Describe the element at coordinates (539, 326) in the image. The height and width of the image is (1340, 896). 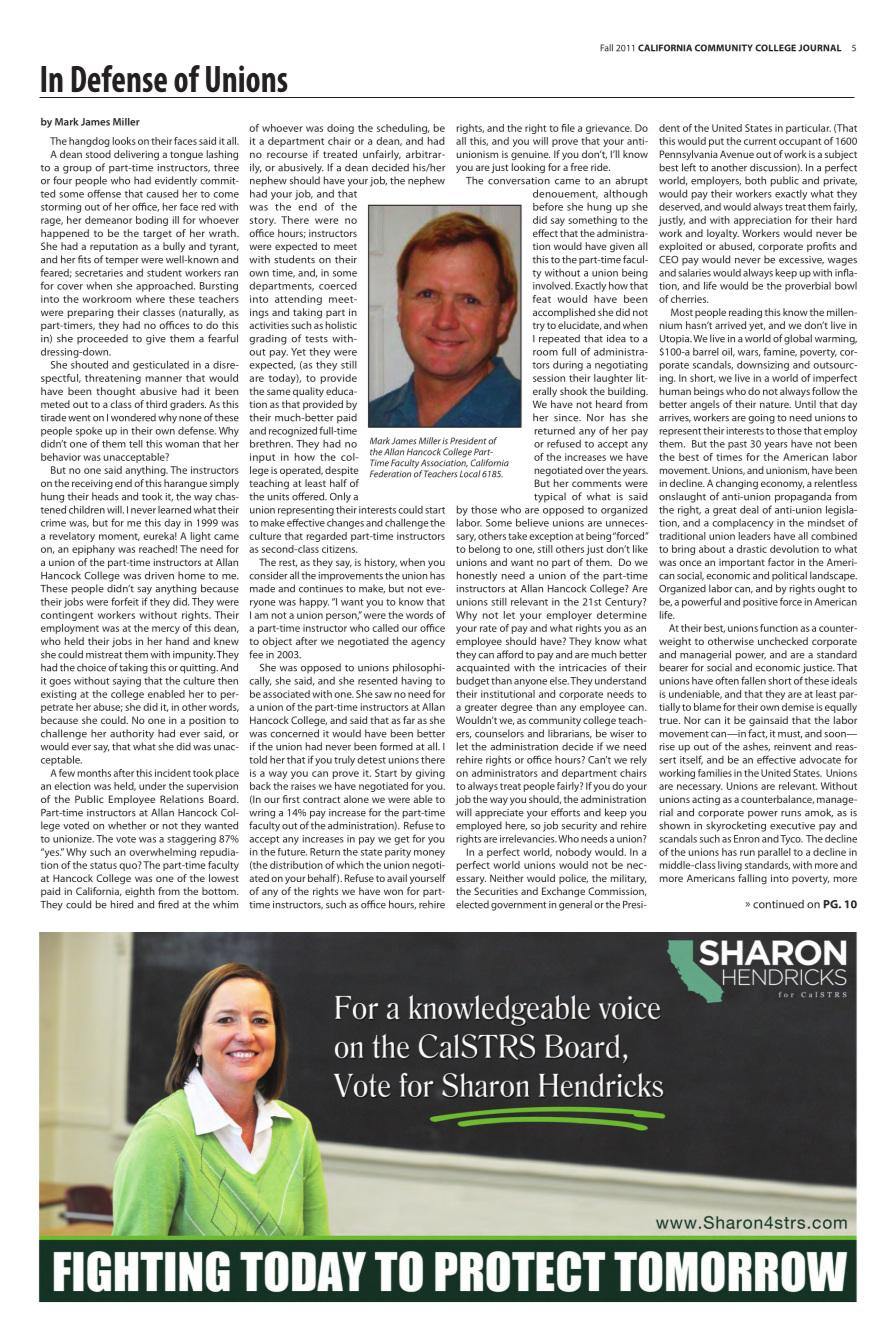
I see `try` at that location.
